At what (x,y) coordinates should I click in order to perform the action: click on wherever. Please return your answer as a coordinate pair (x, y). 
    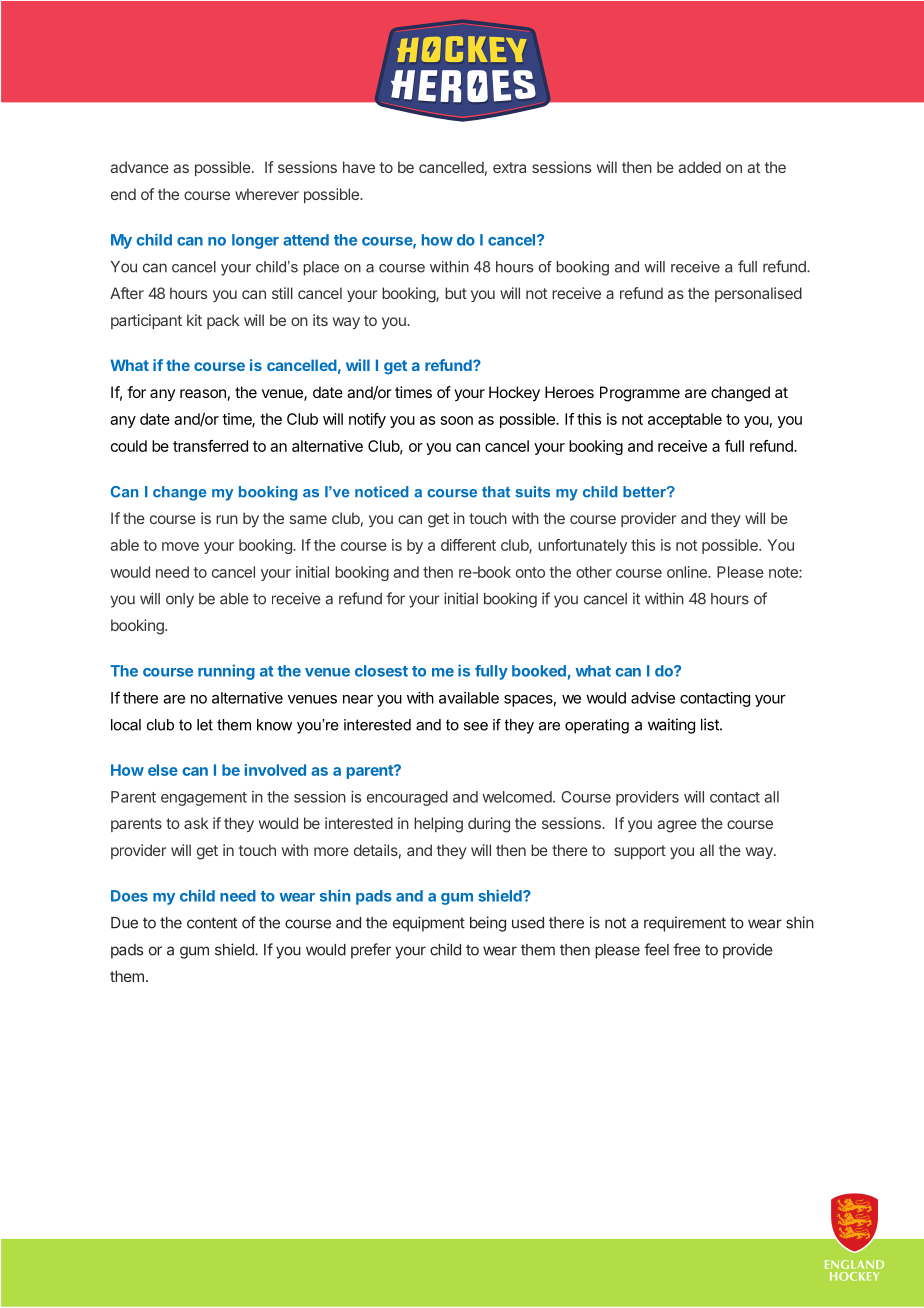
    Looking at the image, I should click on (267, 194).
